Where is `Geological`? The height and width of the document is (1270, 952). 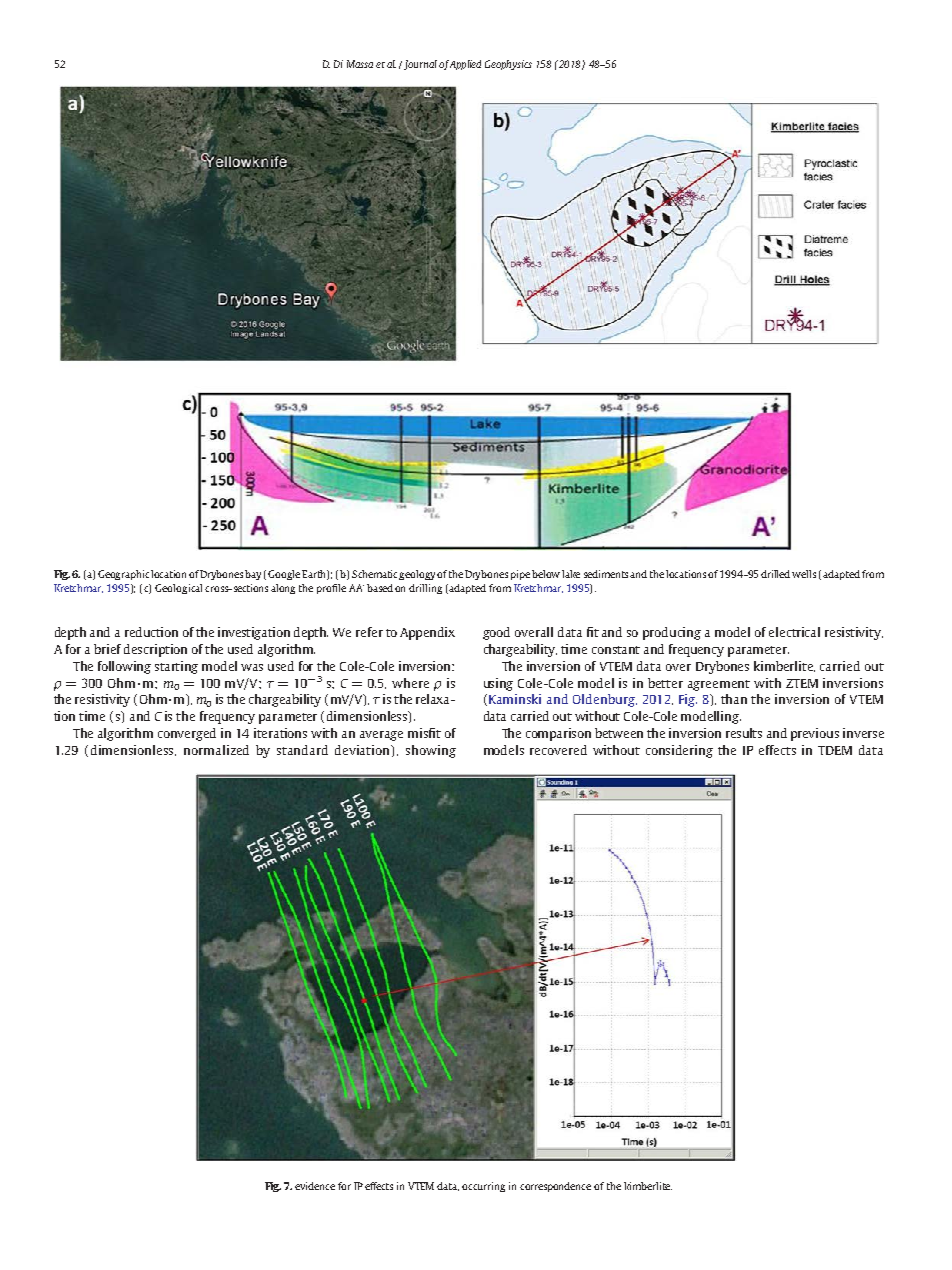
Geological is located at coordinates (178, 589).
